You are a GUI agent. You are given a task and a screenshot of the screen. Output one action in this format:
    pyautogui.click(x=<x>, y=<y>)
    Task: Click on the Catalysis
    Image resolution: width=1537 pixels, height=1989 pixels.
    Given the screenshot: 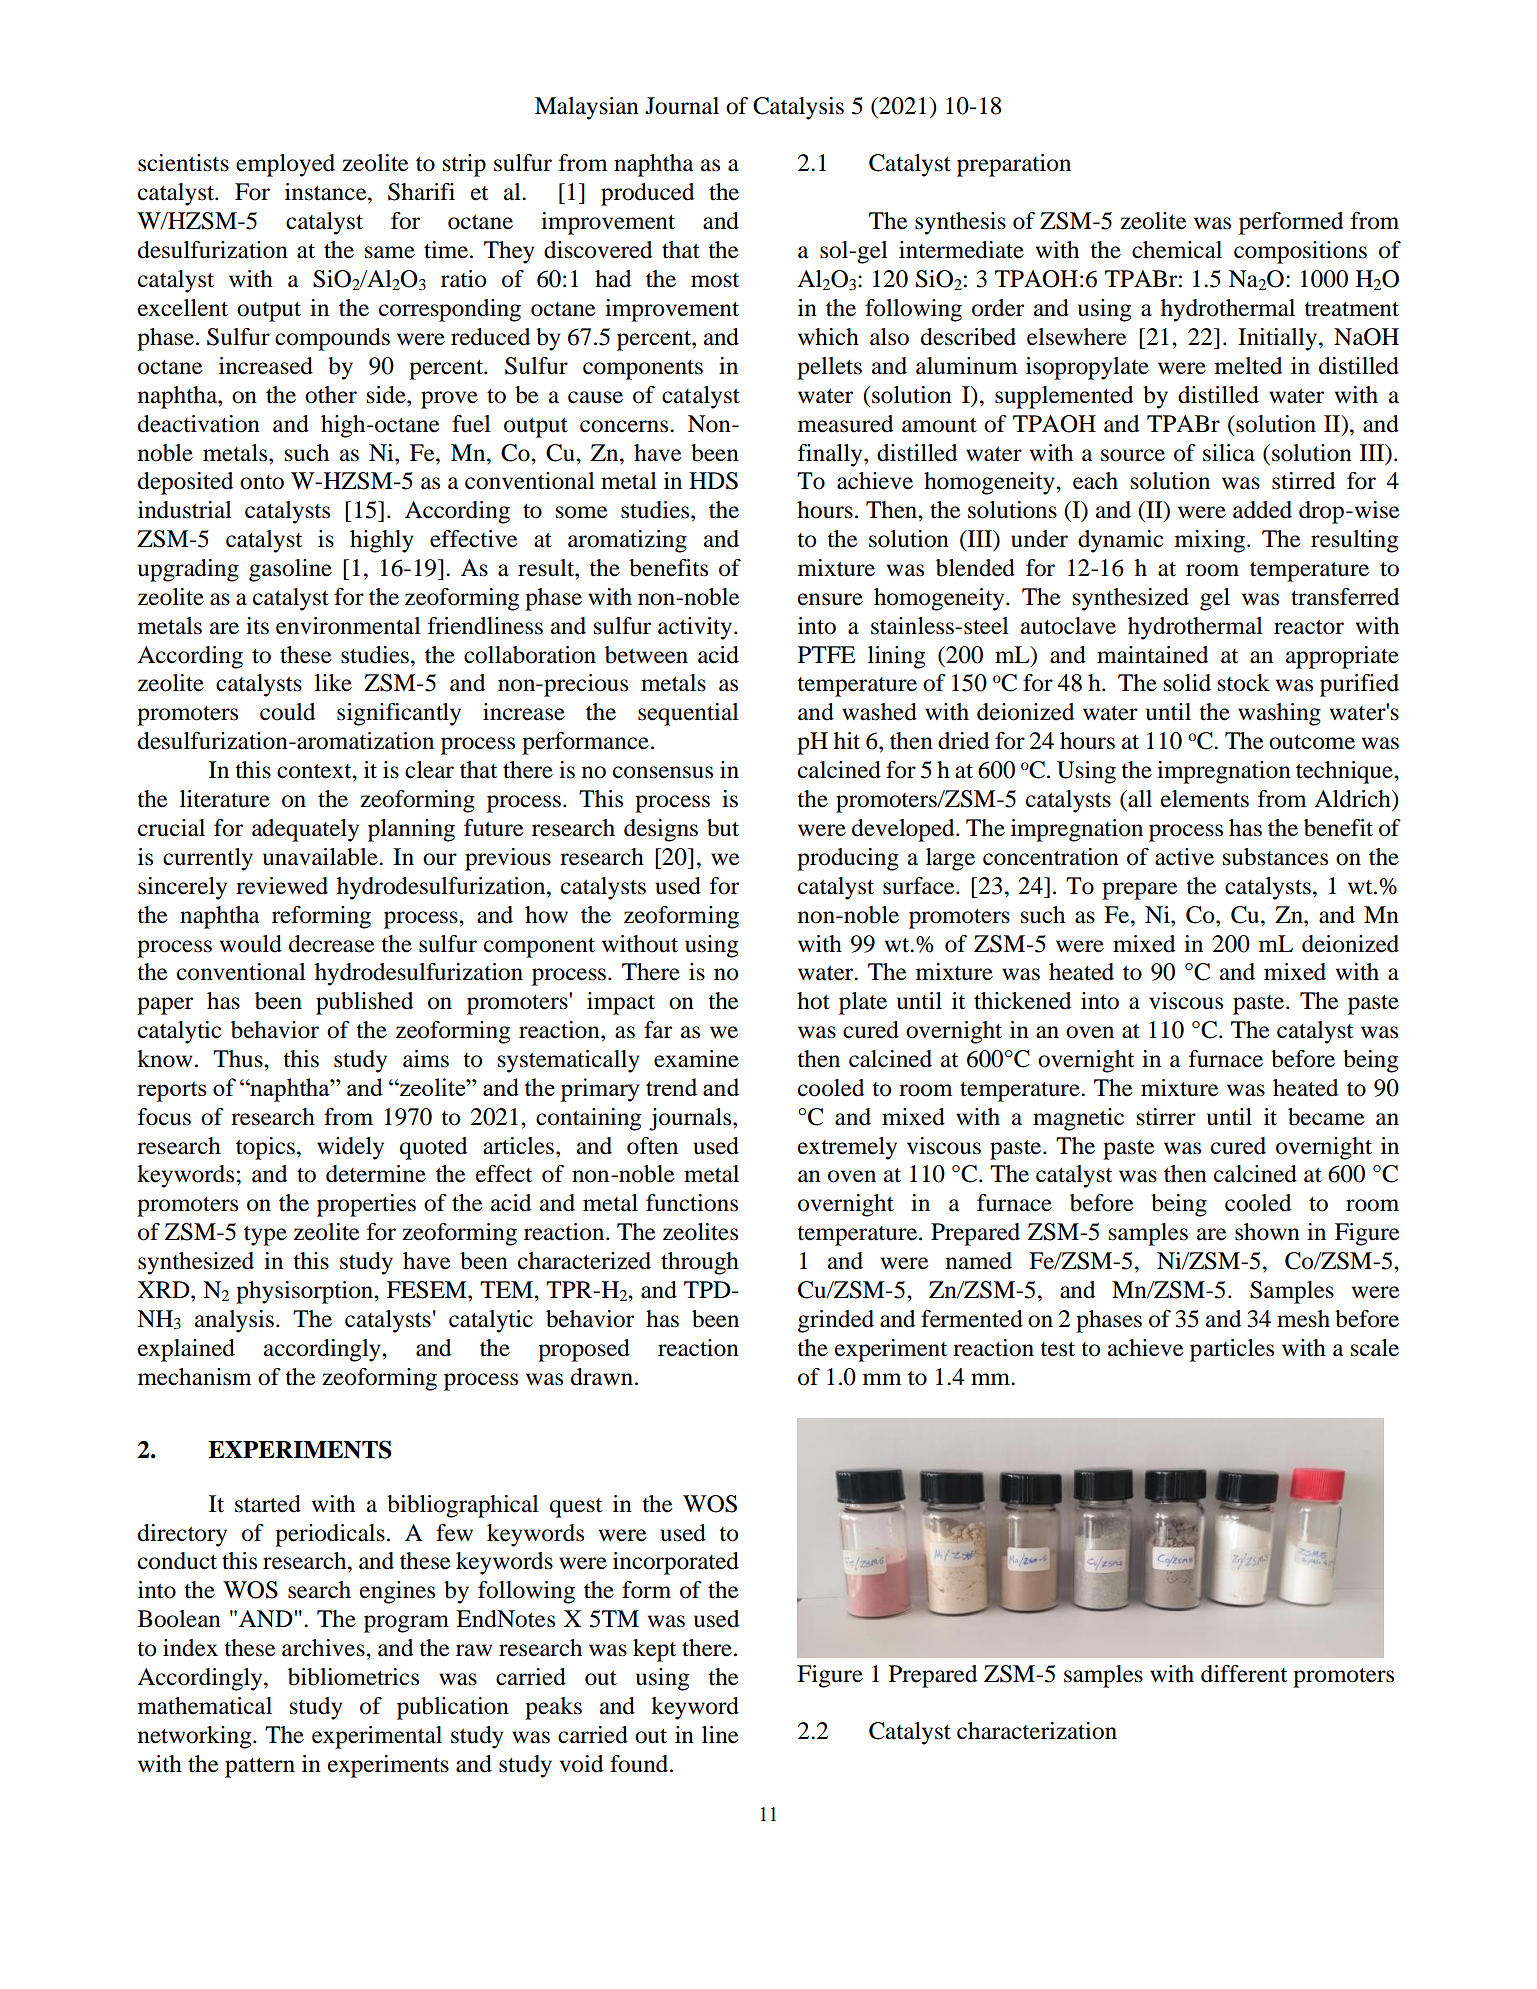 What is the action you would take?
    pyautogui.click(x=798, y=108)
